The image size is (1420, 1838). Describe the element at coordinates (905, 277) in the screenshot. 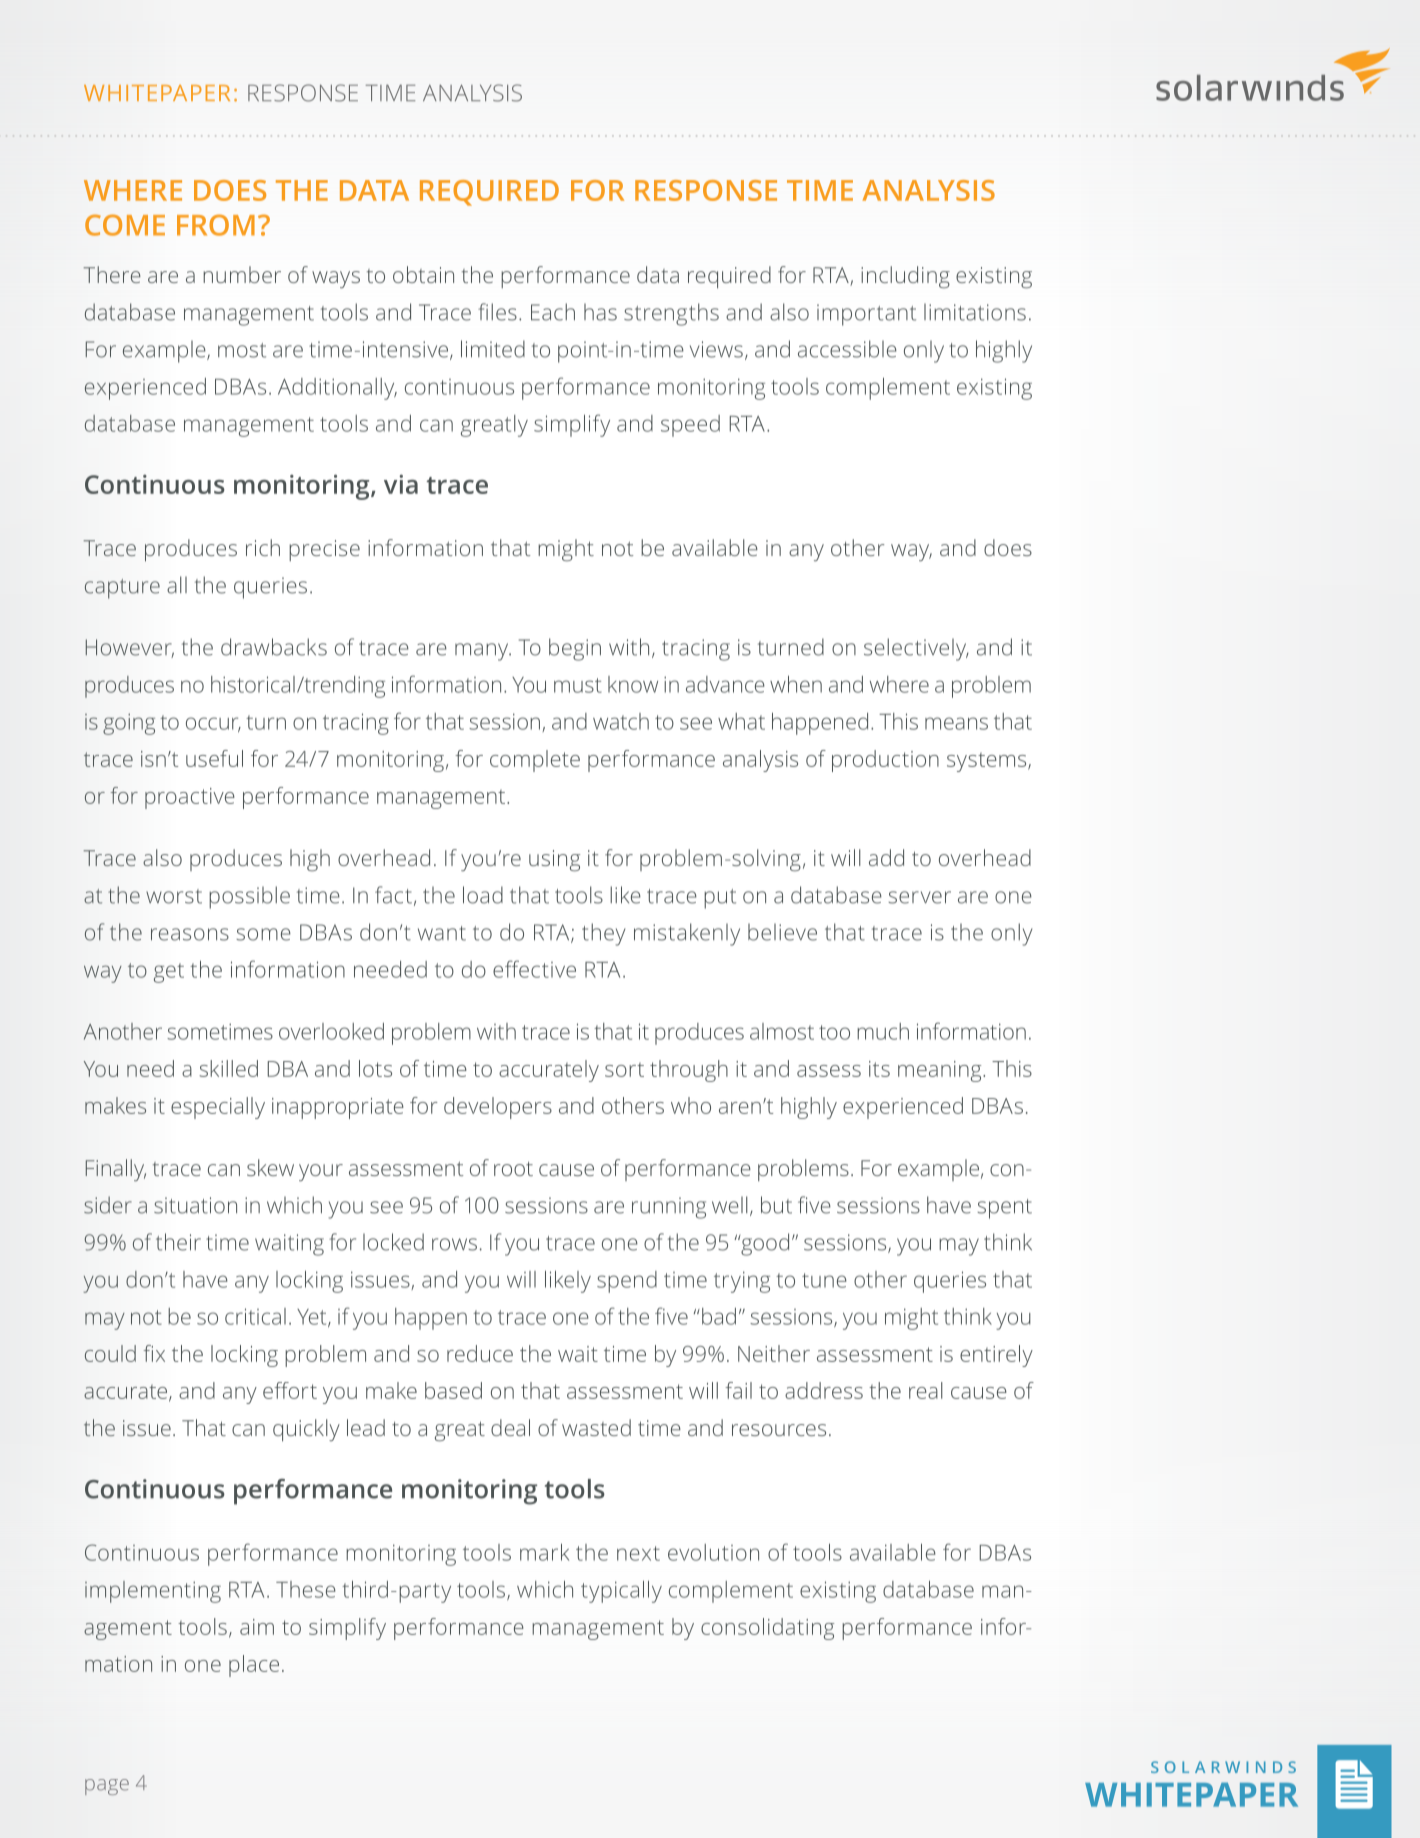

I see `including` at that location.
